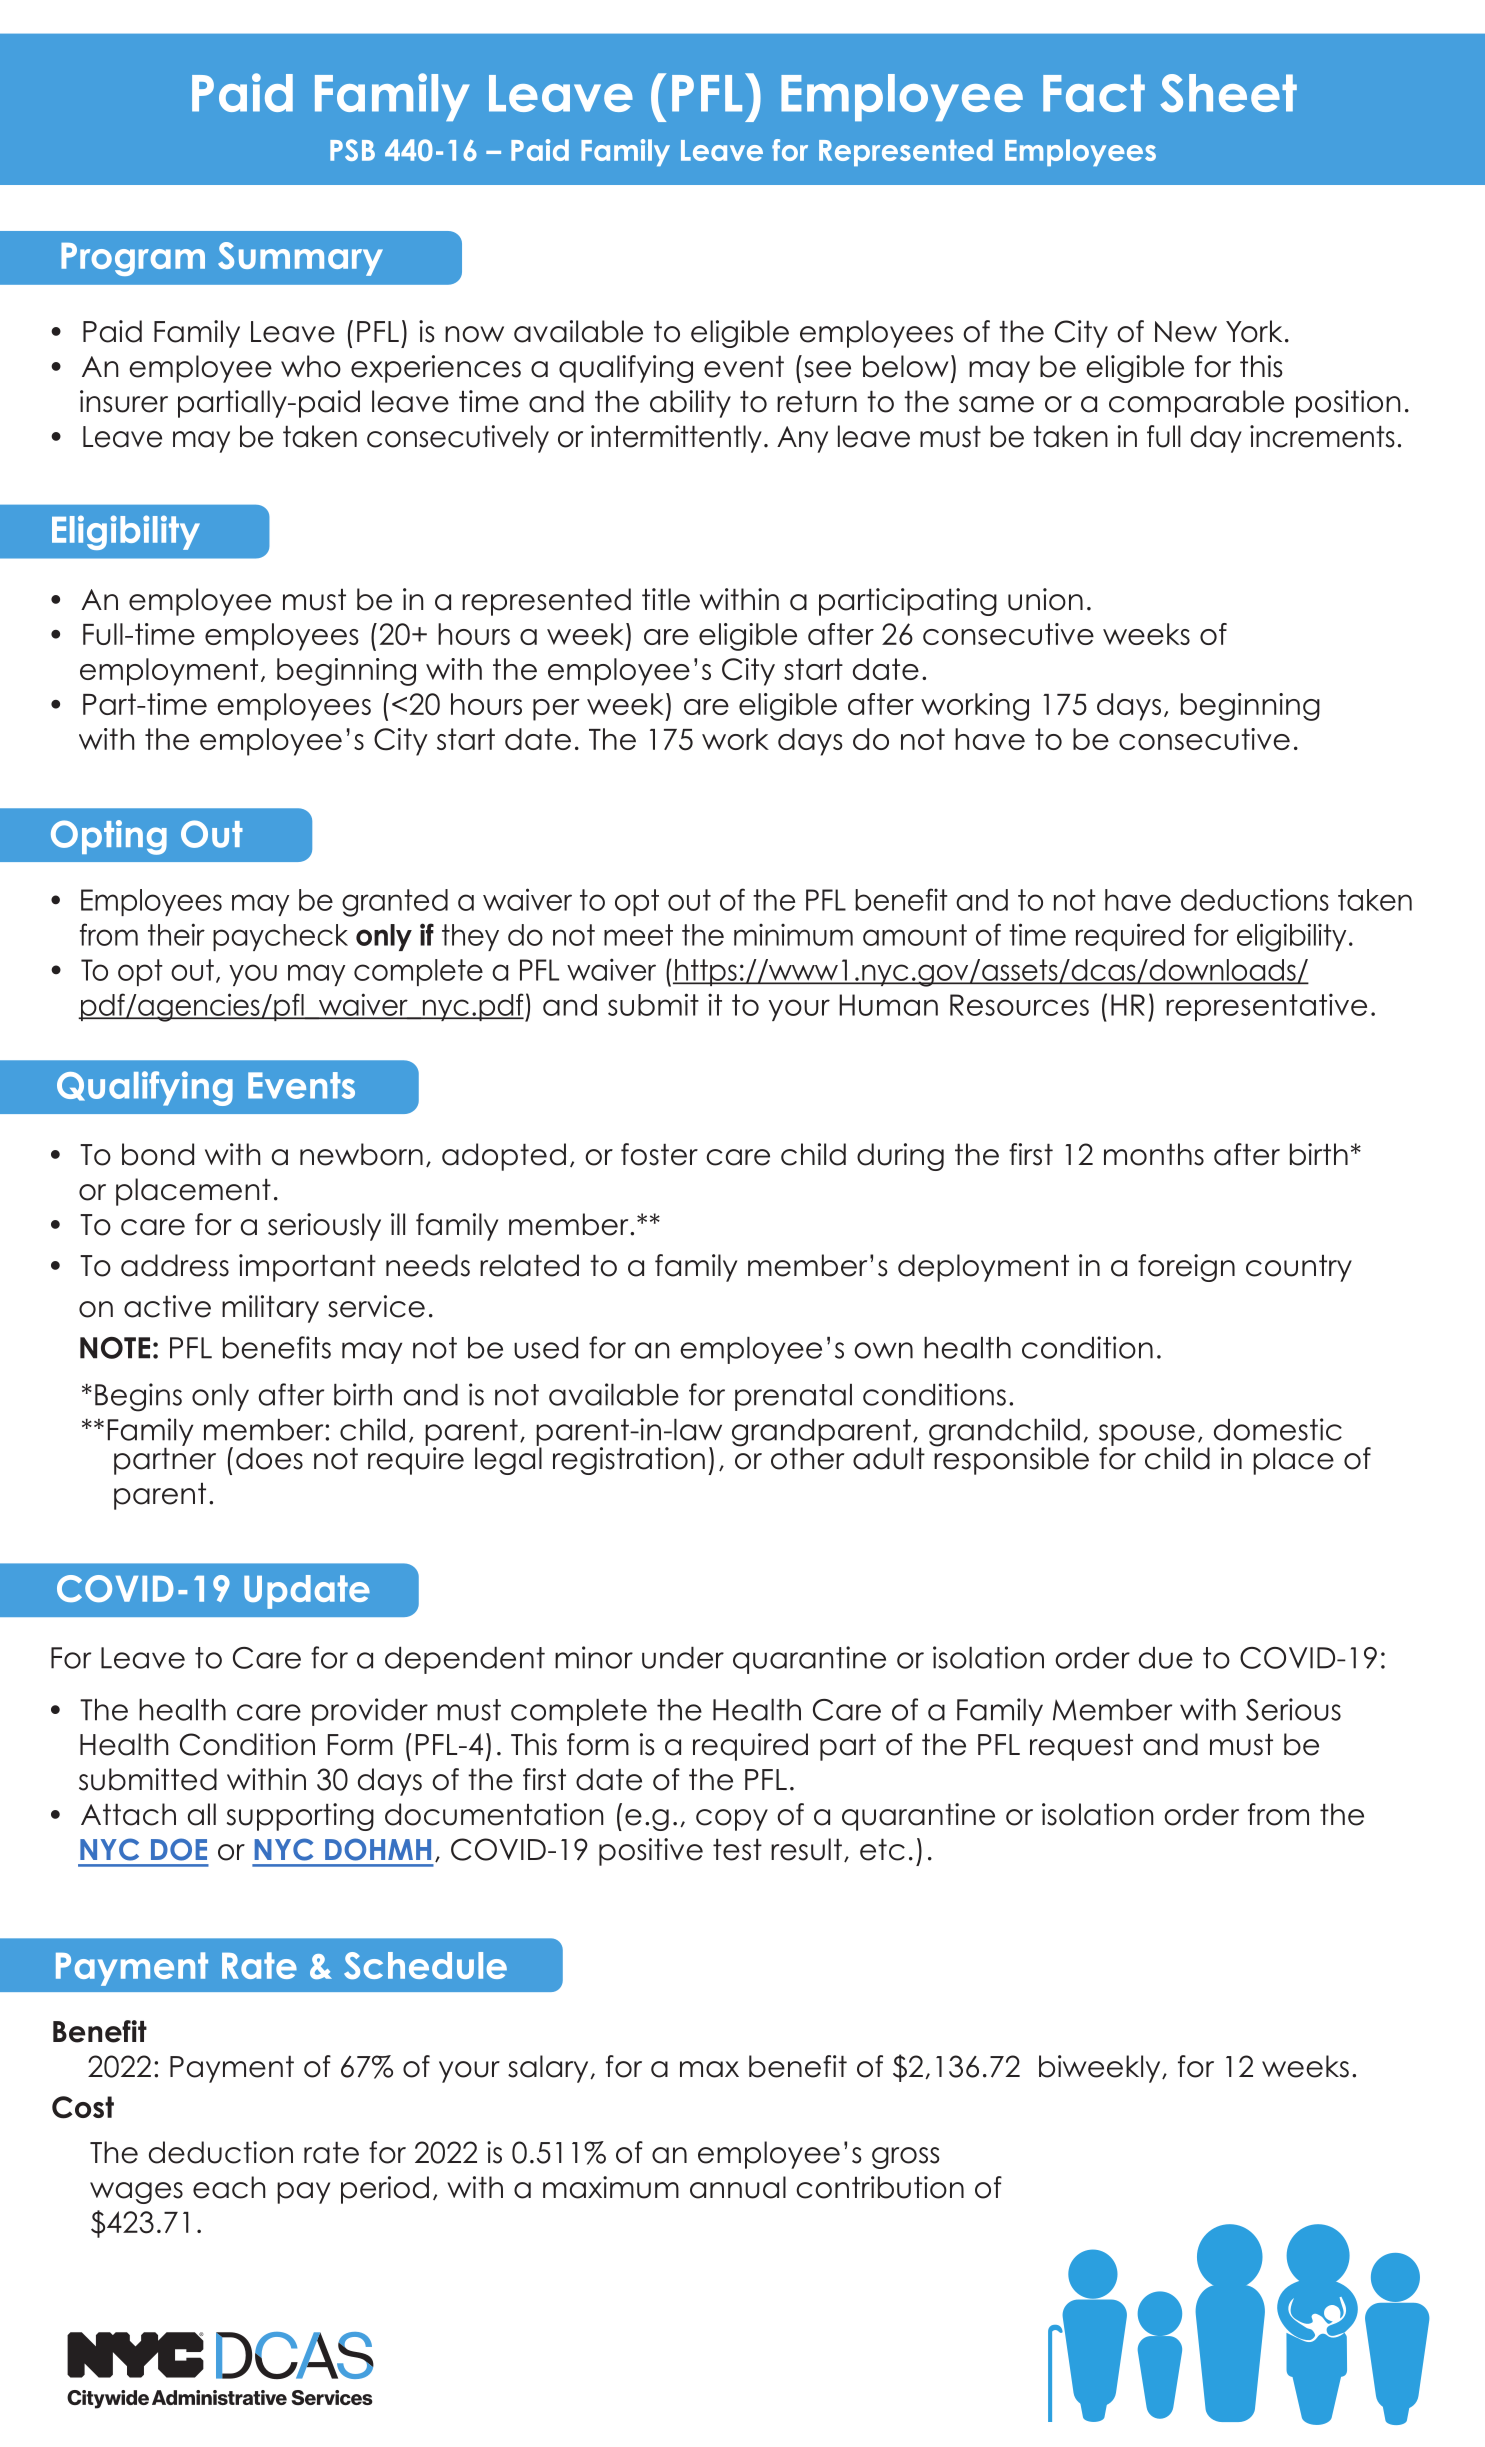 This document has height=2447, width=1485. I want to click on Sheet, so click(1228, 93).
